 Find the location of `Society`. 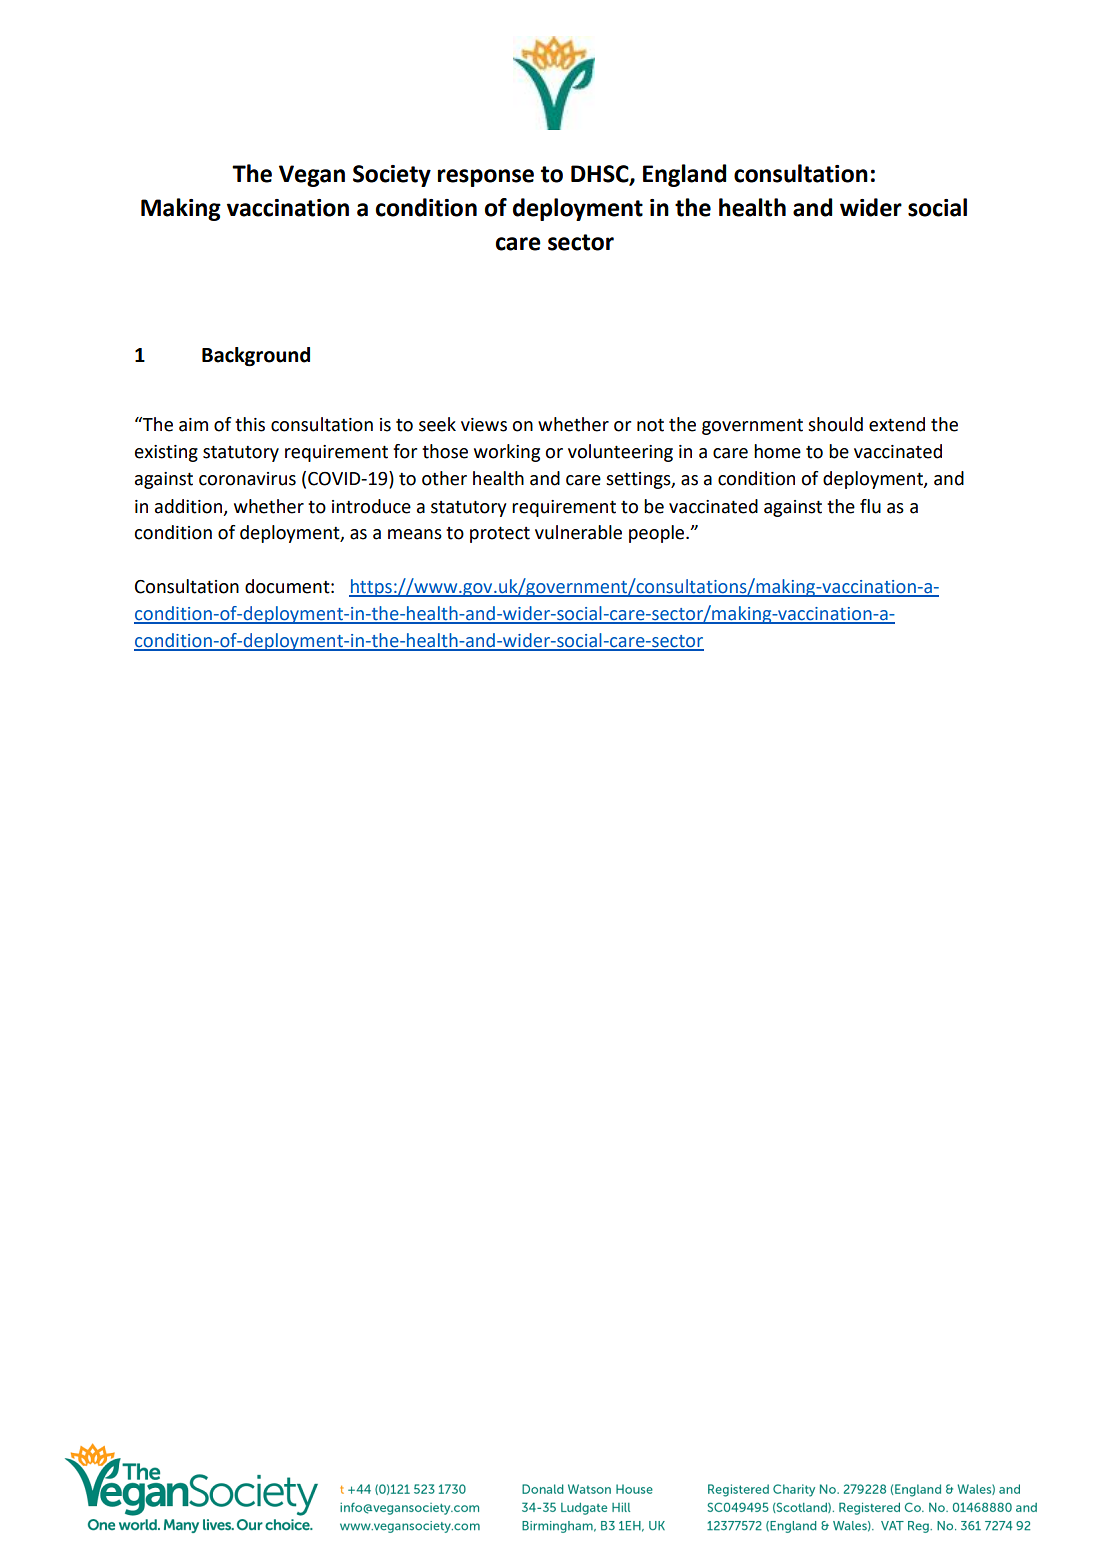

Society is located at coordinates (392, 176).
